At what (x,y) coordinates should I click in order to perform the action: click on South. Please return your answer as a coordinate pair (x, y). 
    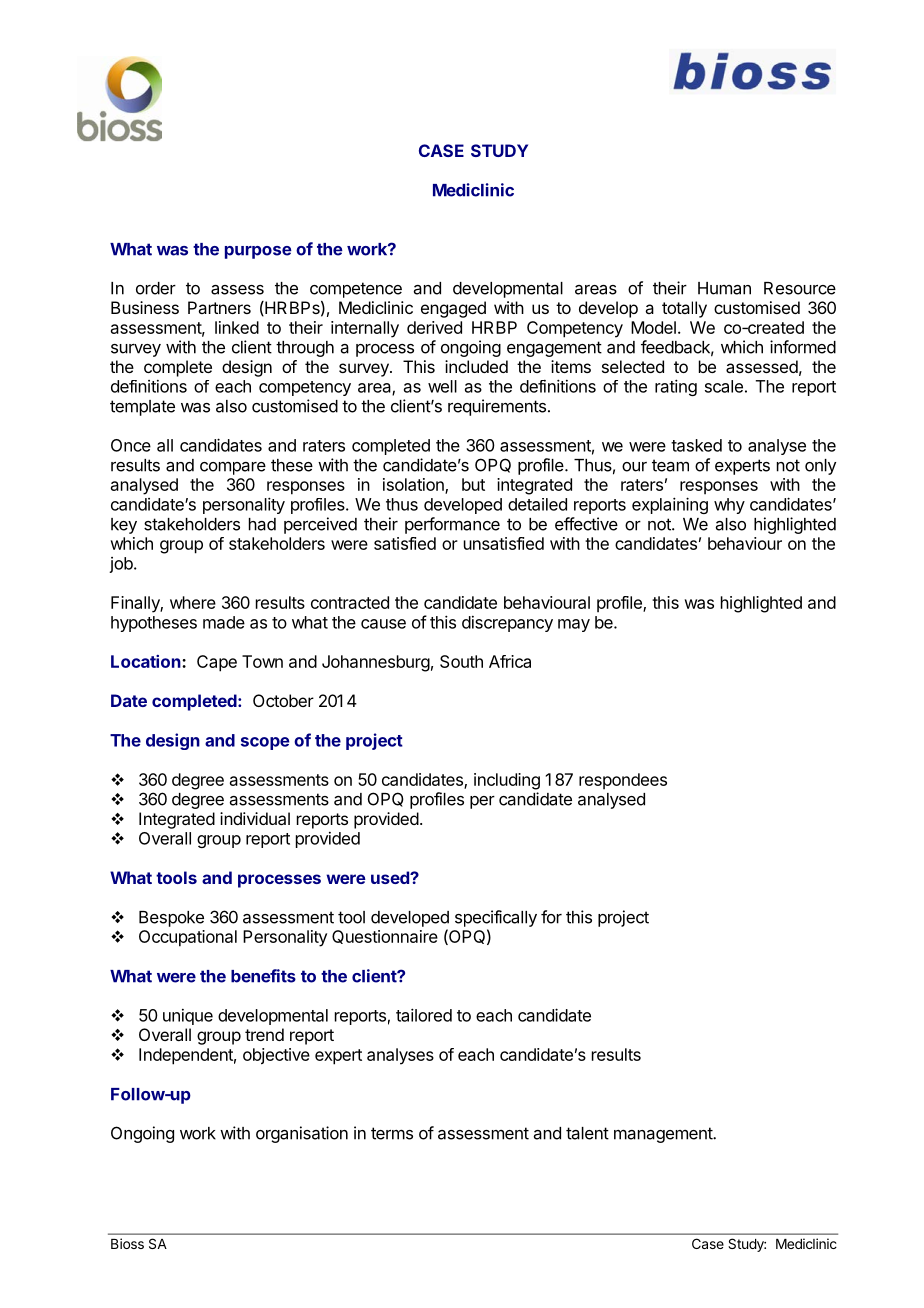
    Looking at the image, I should click on (461, 661).
